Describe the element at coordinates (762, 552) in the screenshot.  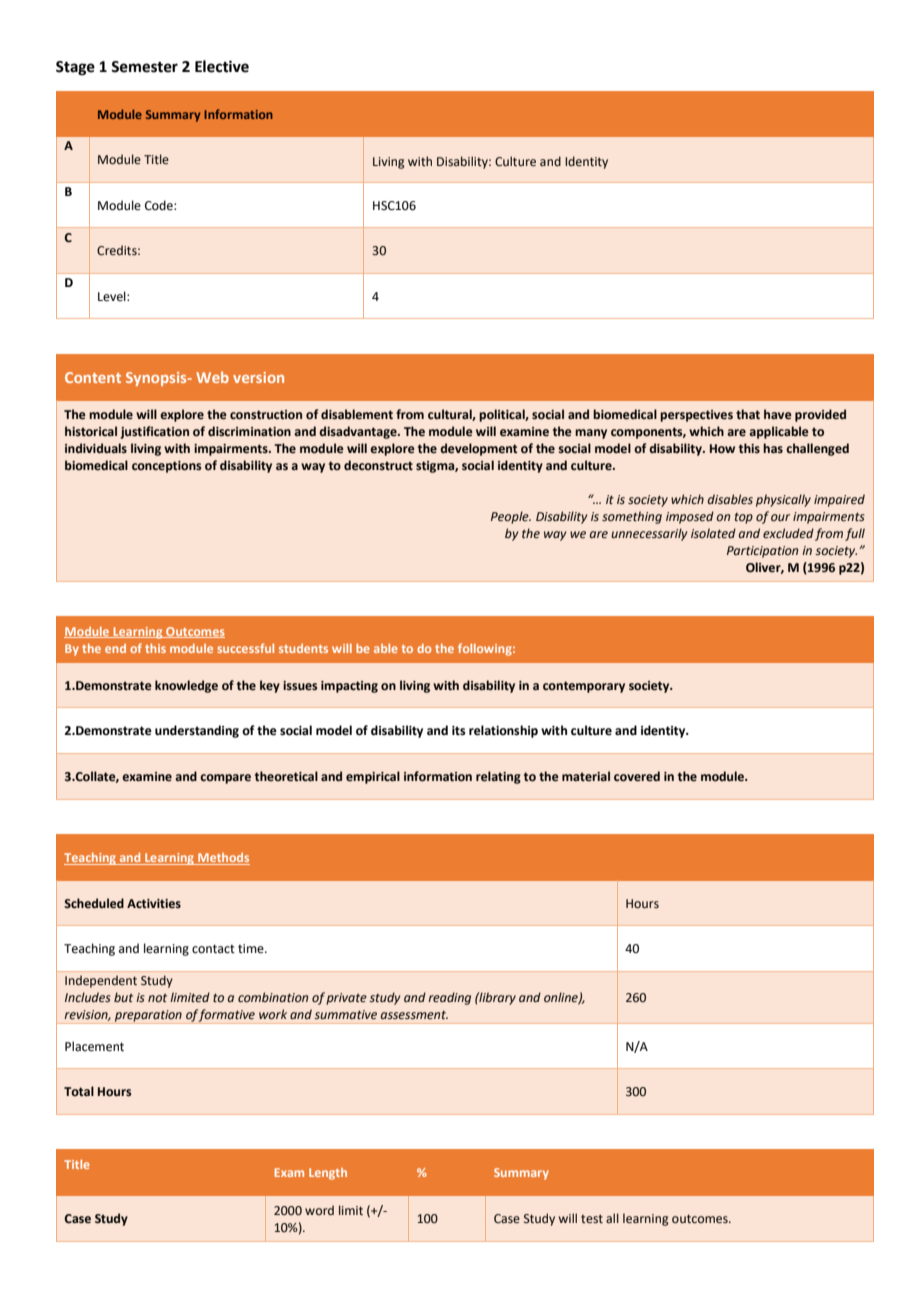
I see `Participation` at that location.
